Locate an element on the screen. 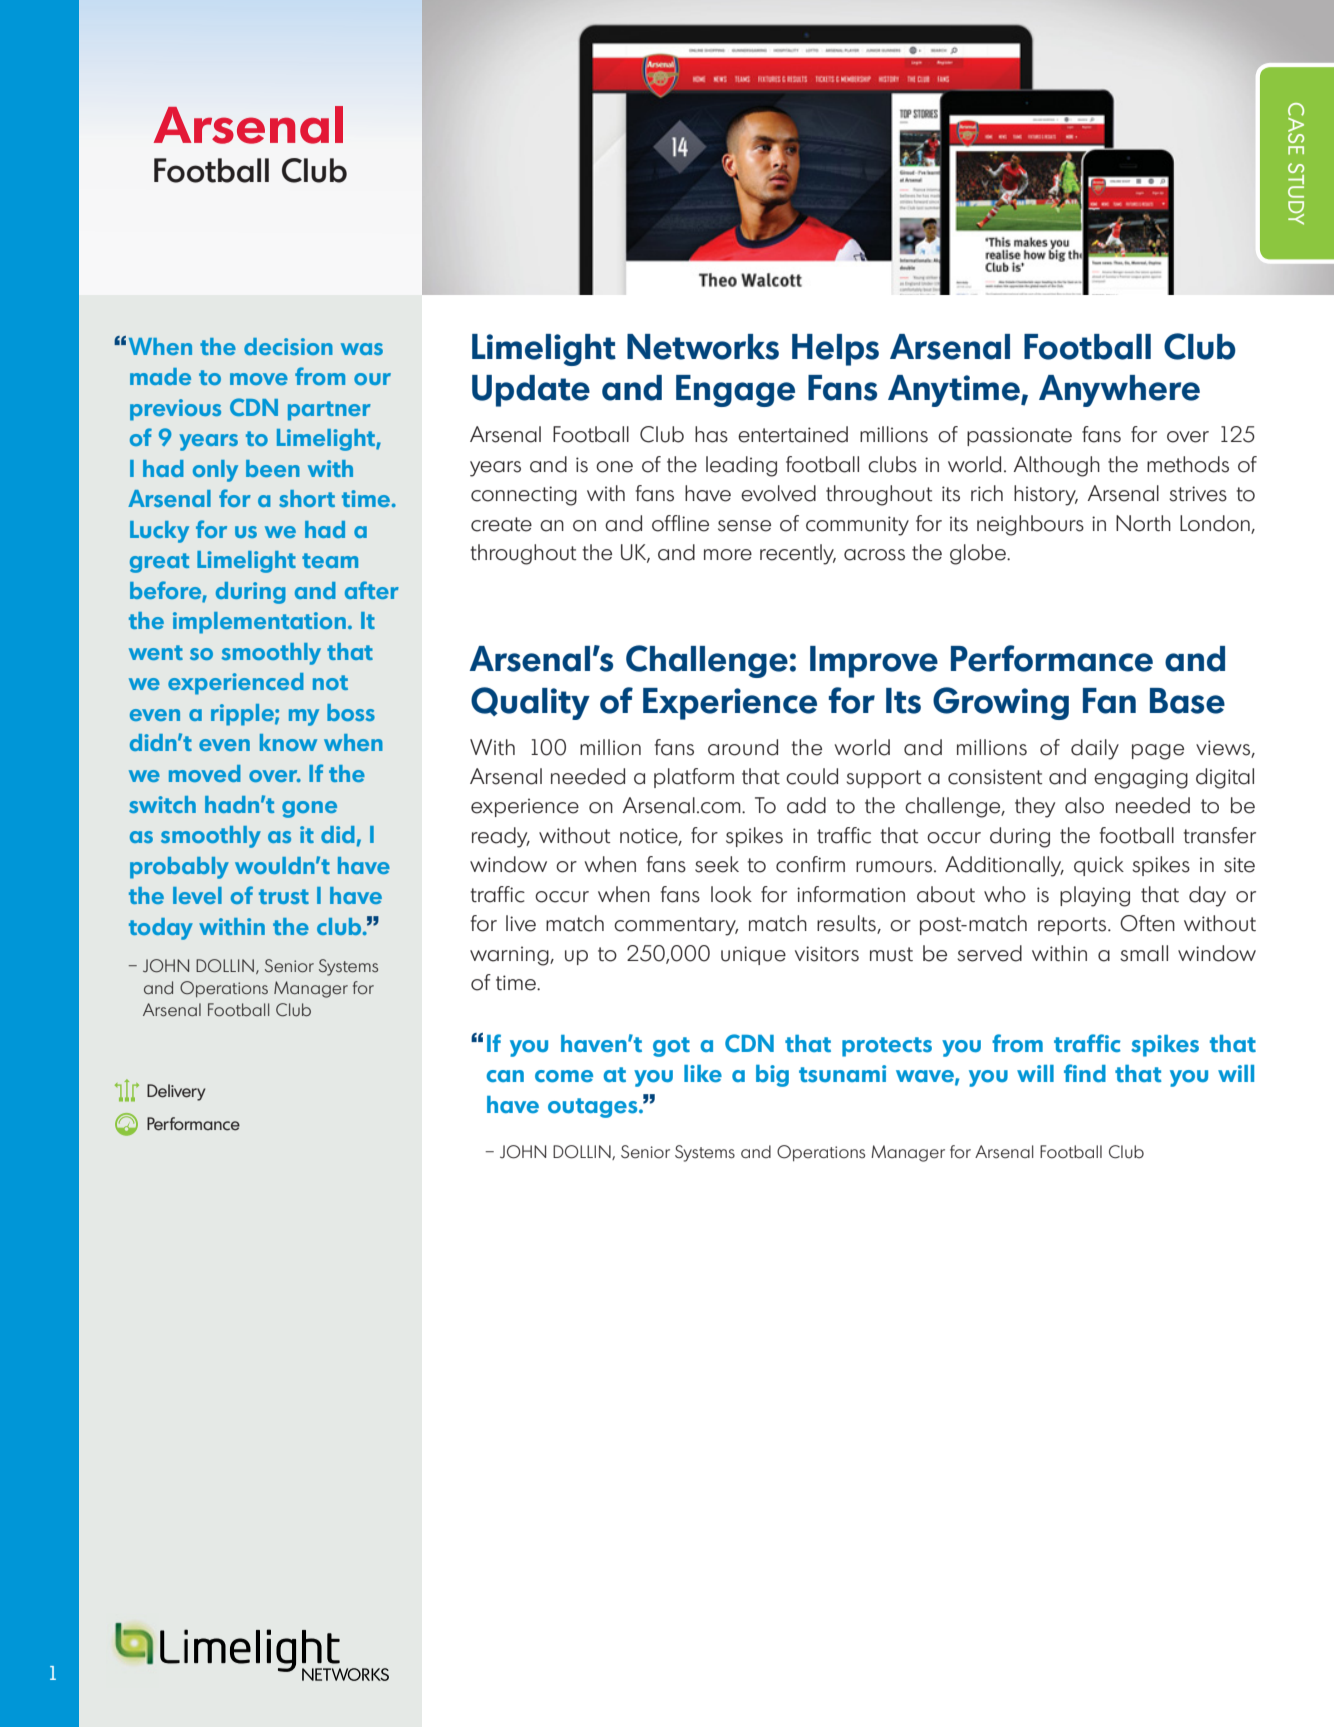 The image size is (1334, 1727). can is located at coordinates (505, 1076).
